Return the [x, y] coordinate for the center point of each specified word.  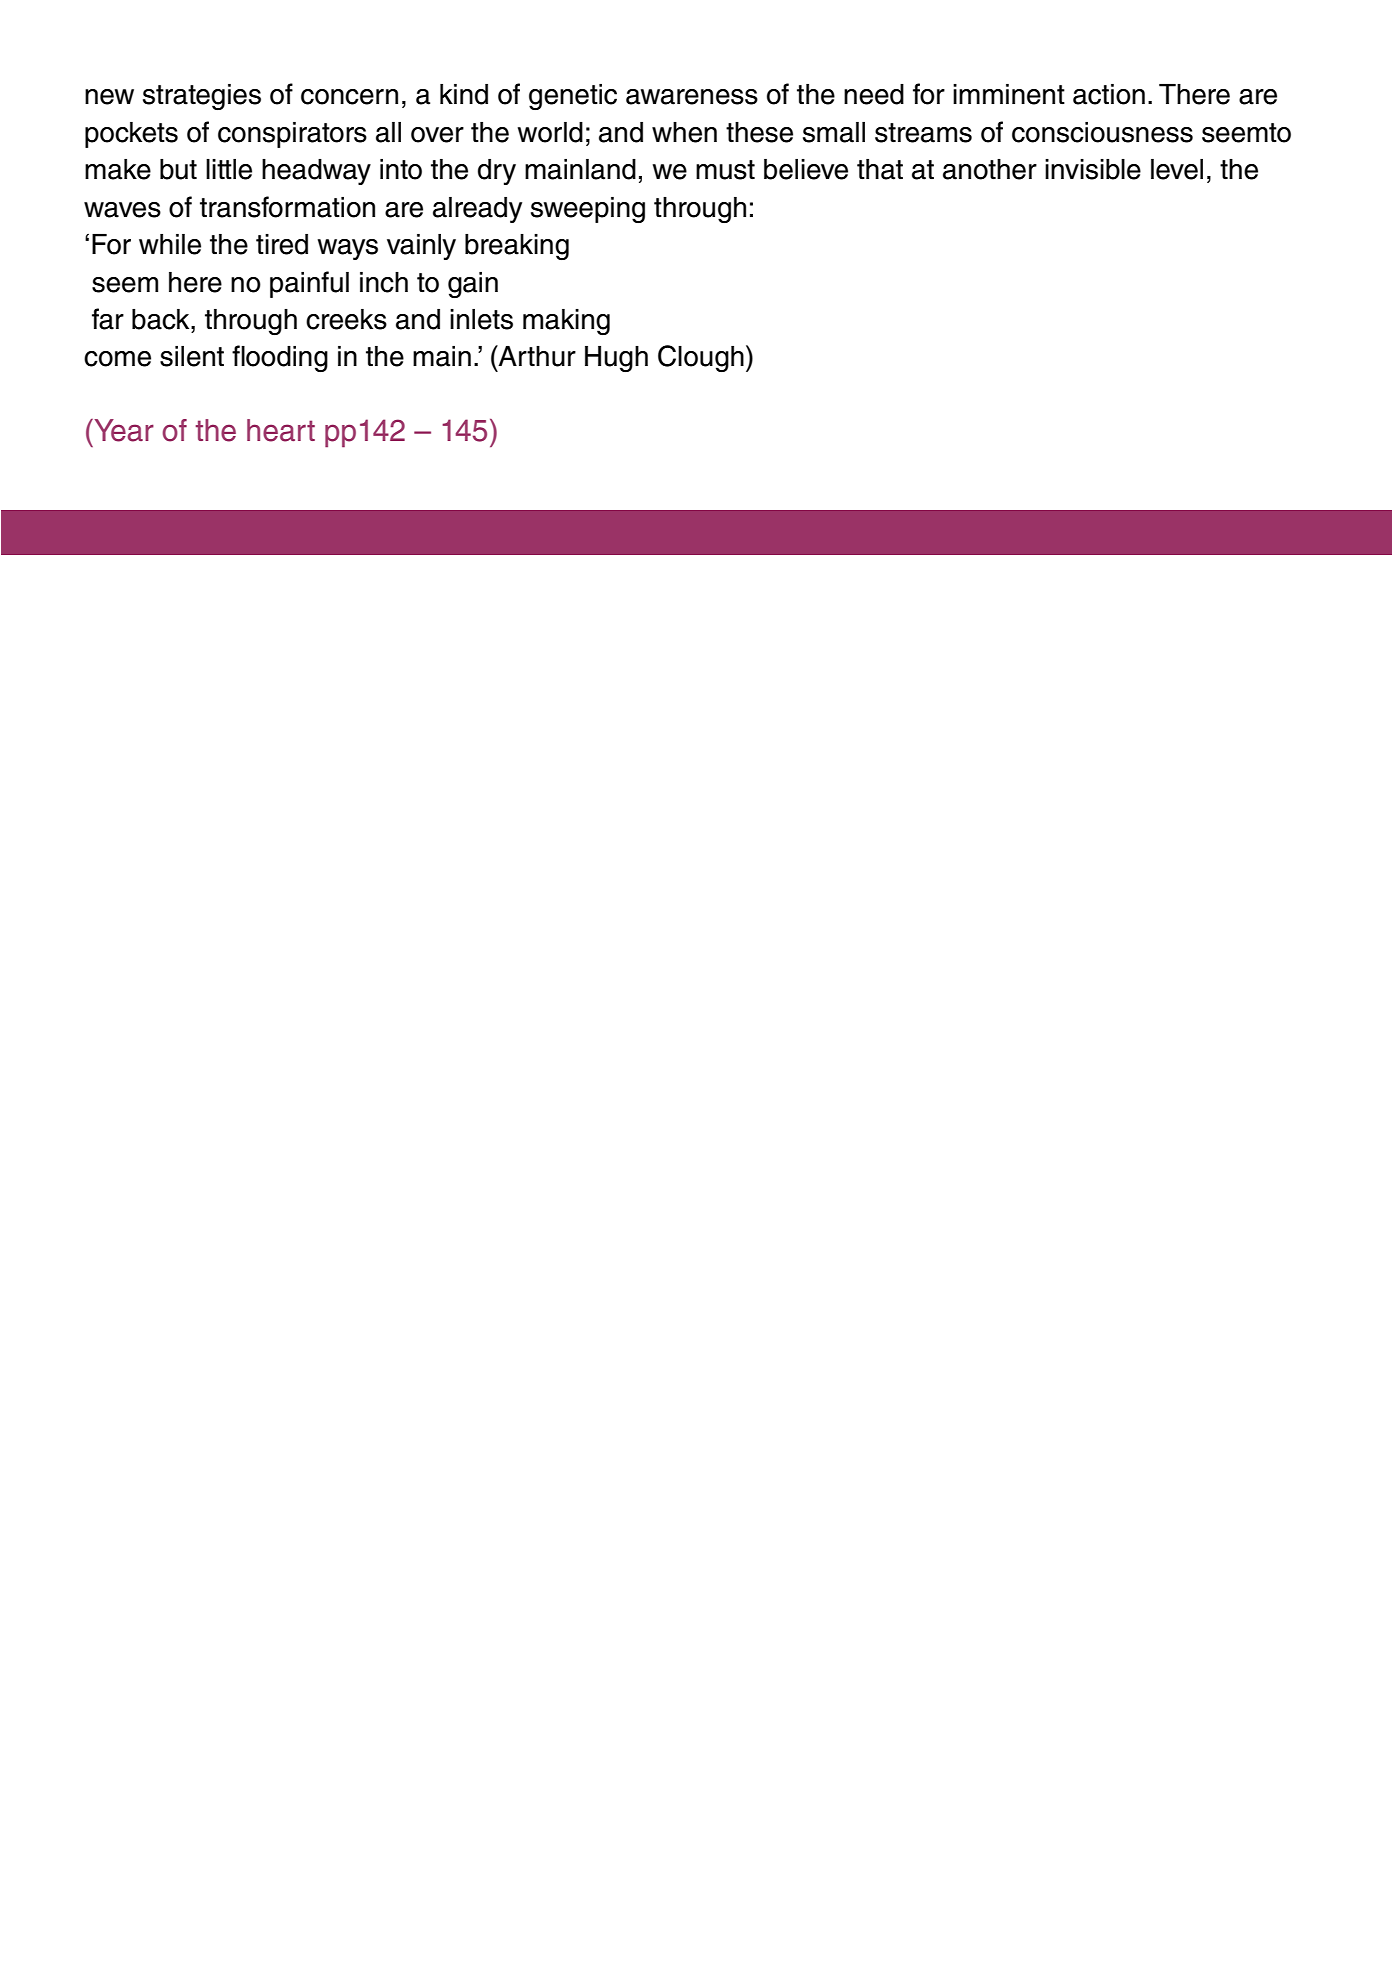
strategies [202, 97]
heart [281, 430]
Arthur [536, 356]
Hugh [616, 359]
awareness [692, 97]
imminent [1009, 94]
